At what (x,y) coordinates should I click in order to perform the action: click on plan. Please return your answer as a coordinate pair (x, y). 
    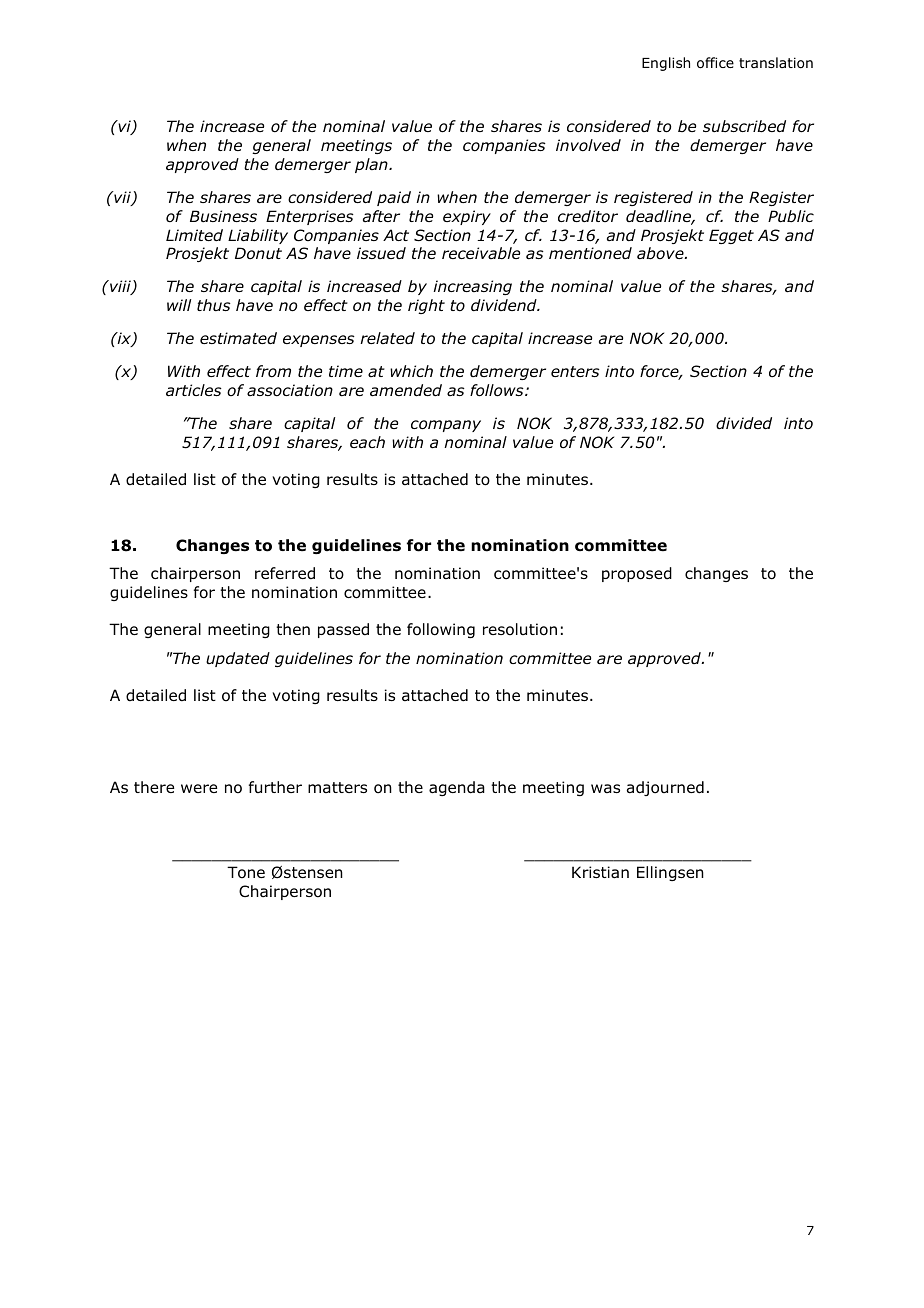
    Looking at the image, I should click on (372, 165).
